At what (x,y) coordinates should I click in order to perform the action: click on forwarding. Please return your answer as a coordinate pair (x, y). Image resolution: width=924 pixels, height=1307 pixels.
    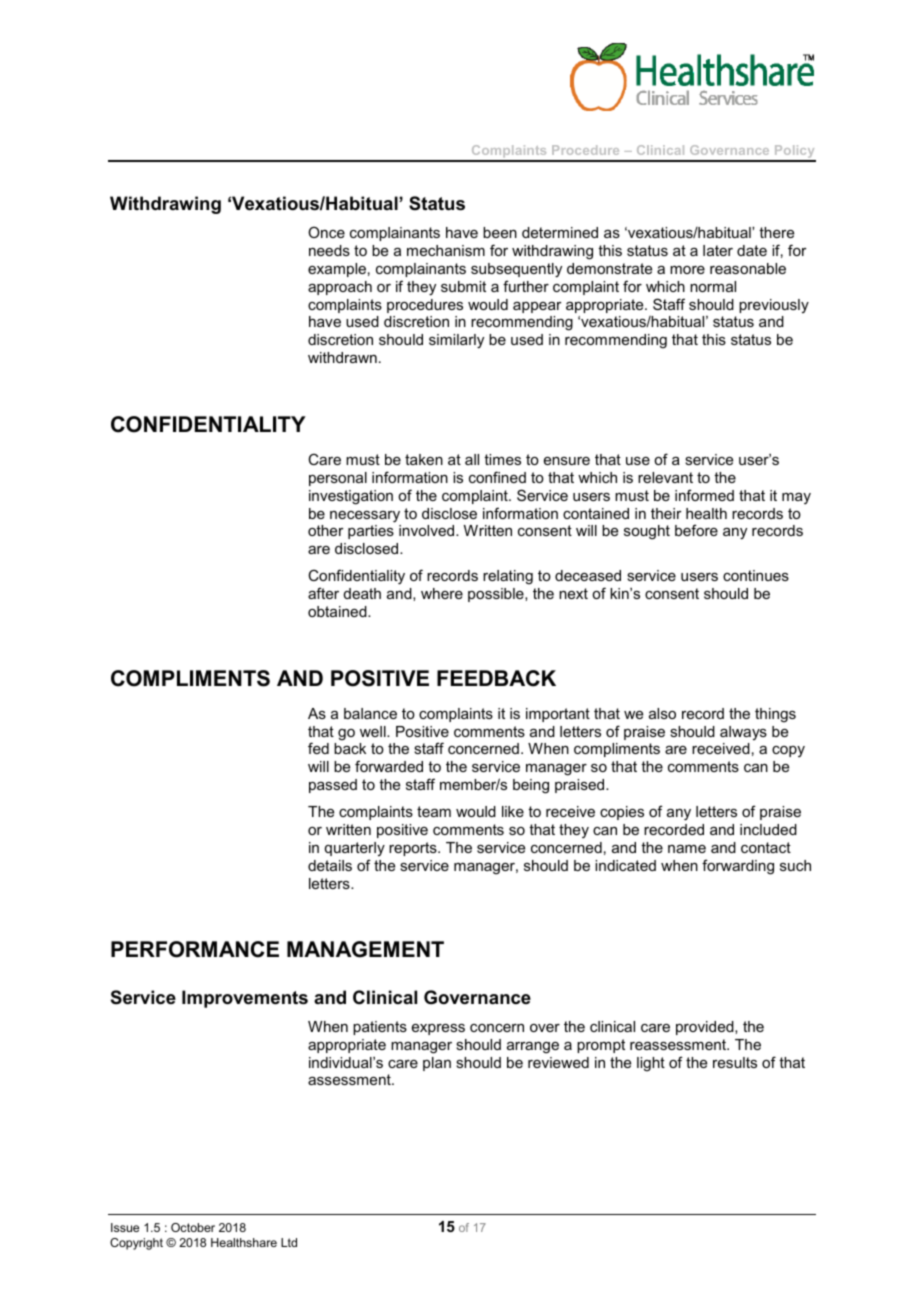
    Looking at the image, I should click on (738, 867).
